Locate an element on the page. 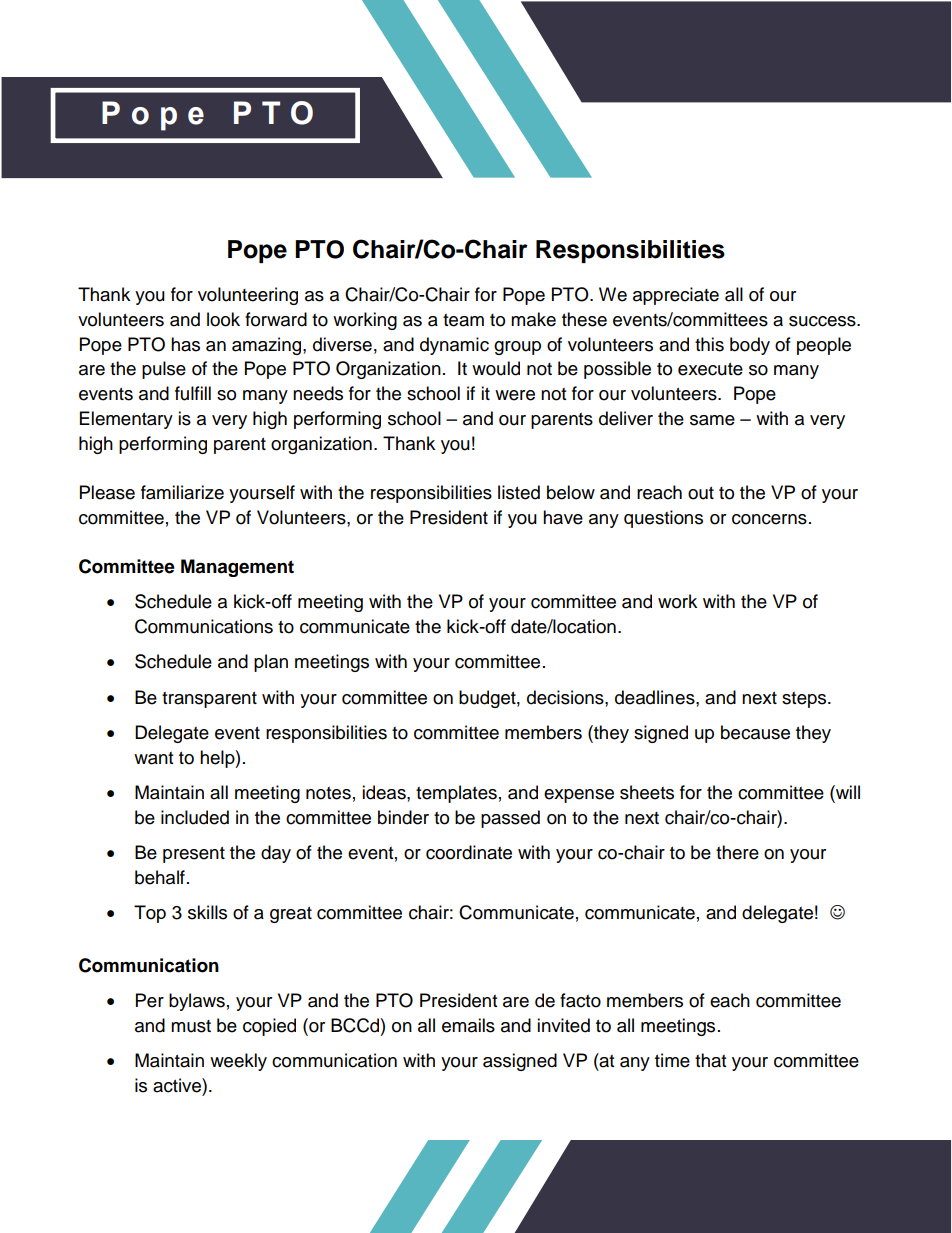  concerns is located at coordinates (769, 519).
